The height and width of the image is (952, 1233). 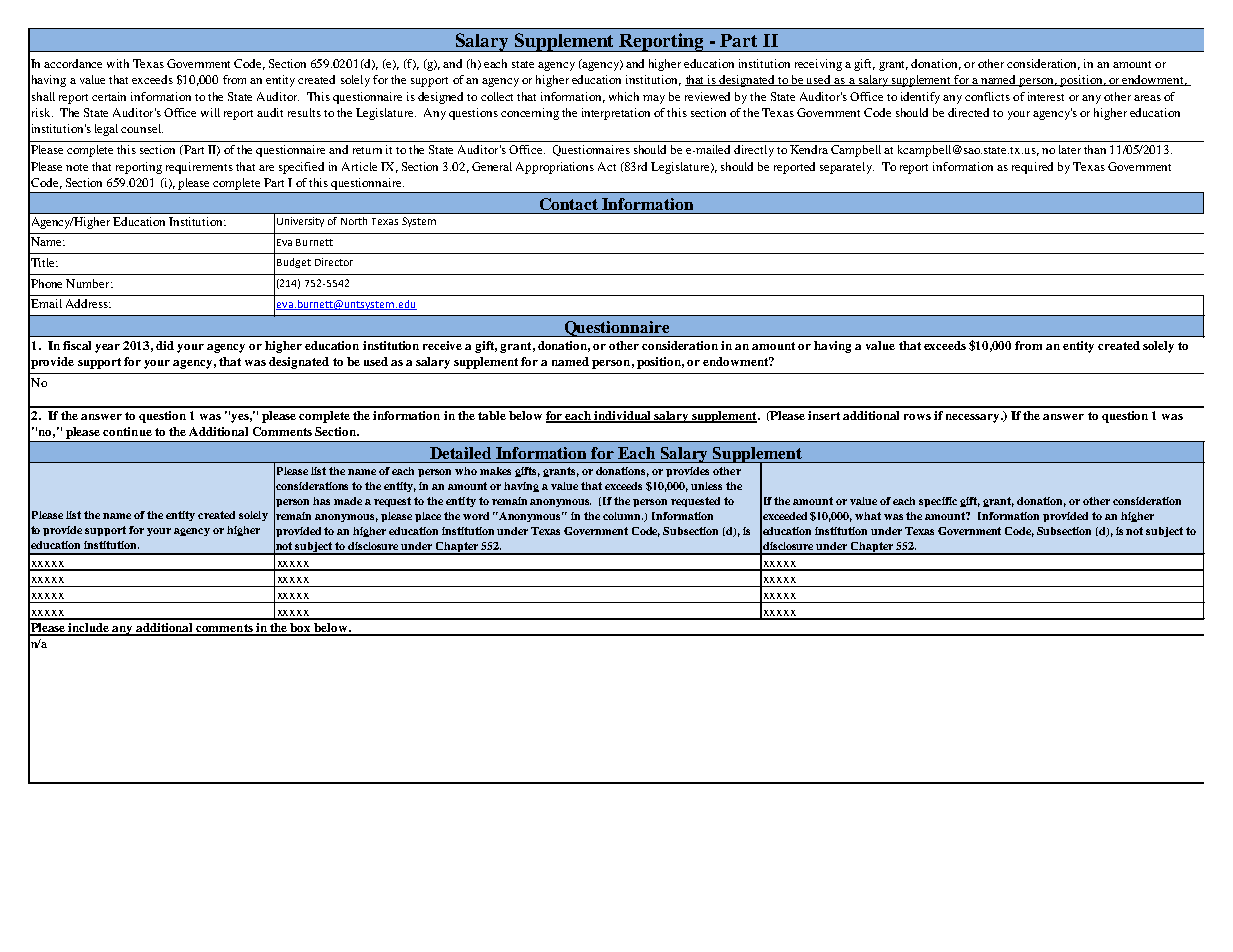 What do you see at coordinates (624, 96) in the image?
I see `which` at bounding box center [624, 96].
